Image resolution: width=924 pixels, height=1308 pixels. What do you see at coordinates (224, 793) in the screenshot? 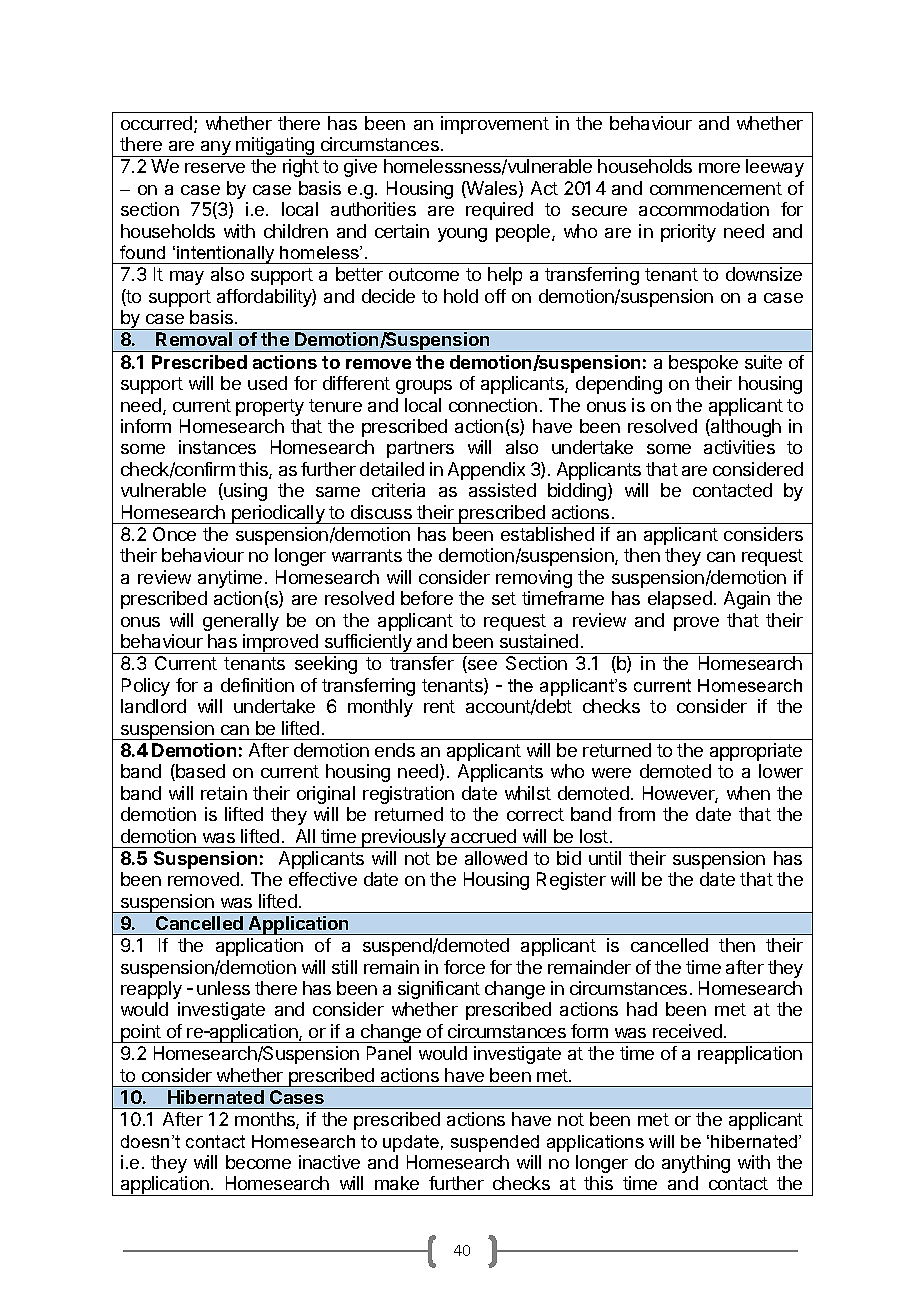
I see `retain` at bounding box center [224, 793].
